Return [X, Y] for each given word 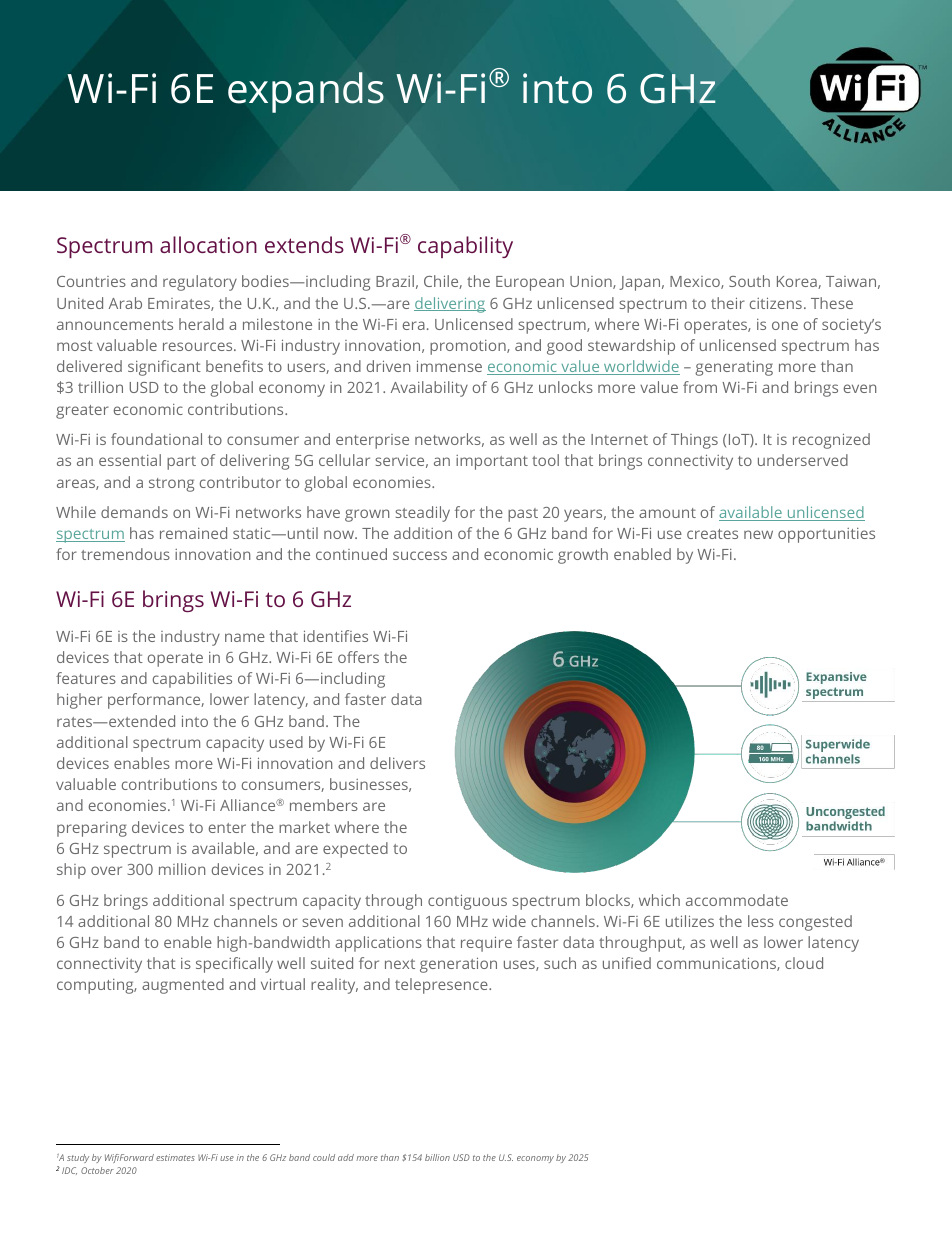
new [758, 534]
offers [358, 657]
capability [465, 247]
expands [306, 92]
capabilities [192, 680]
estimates [175, 1157]
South [749, 281]
